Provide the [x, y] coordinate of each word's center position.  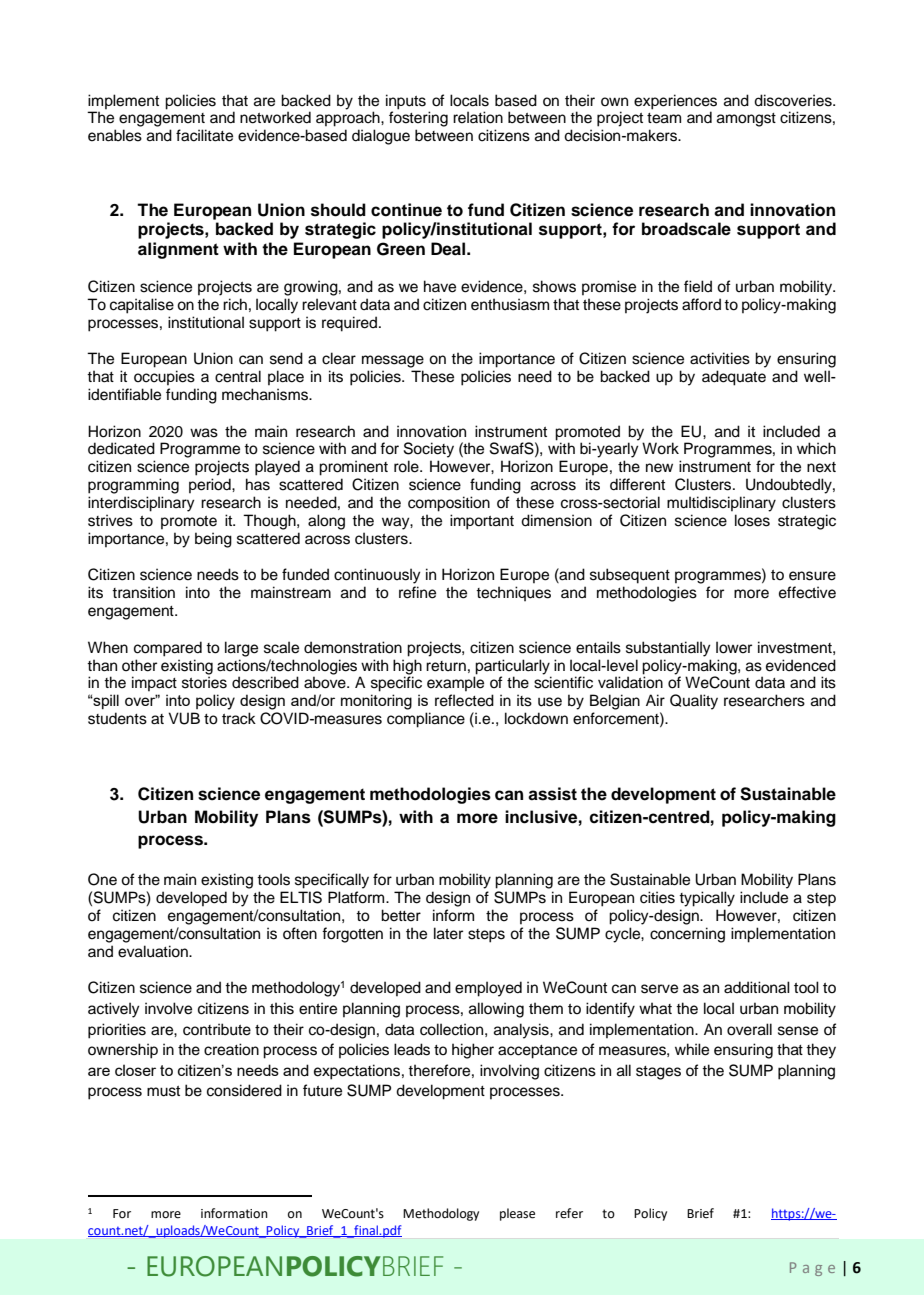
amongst [746, 120]
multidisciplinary [721, 504]
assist [552, 794]
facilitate [204, 135]
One [102, 879]
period [211, 485]
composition [449, 504]
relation [478, 117]
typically [707, 899]
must [163, 1091]
